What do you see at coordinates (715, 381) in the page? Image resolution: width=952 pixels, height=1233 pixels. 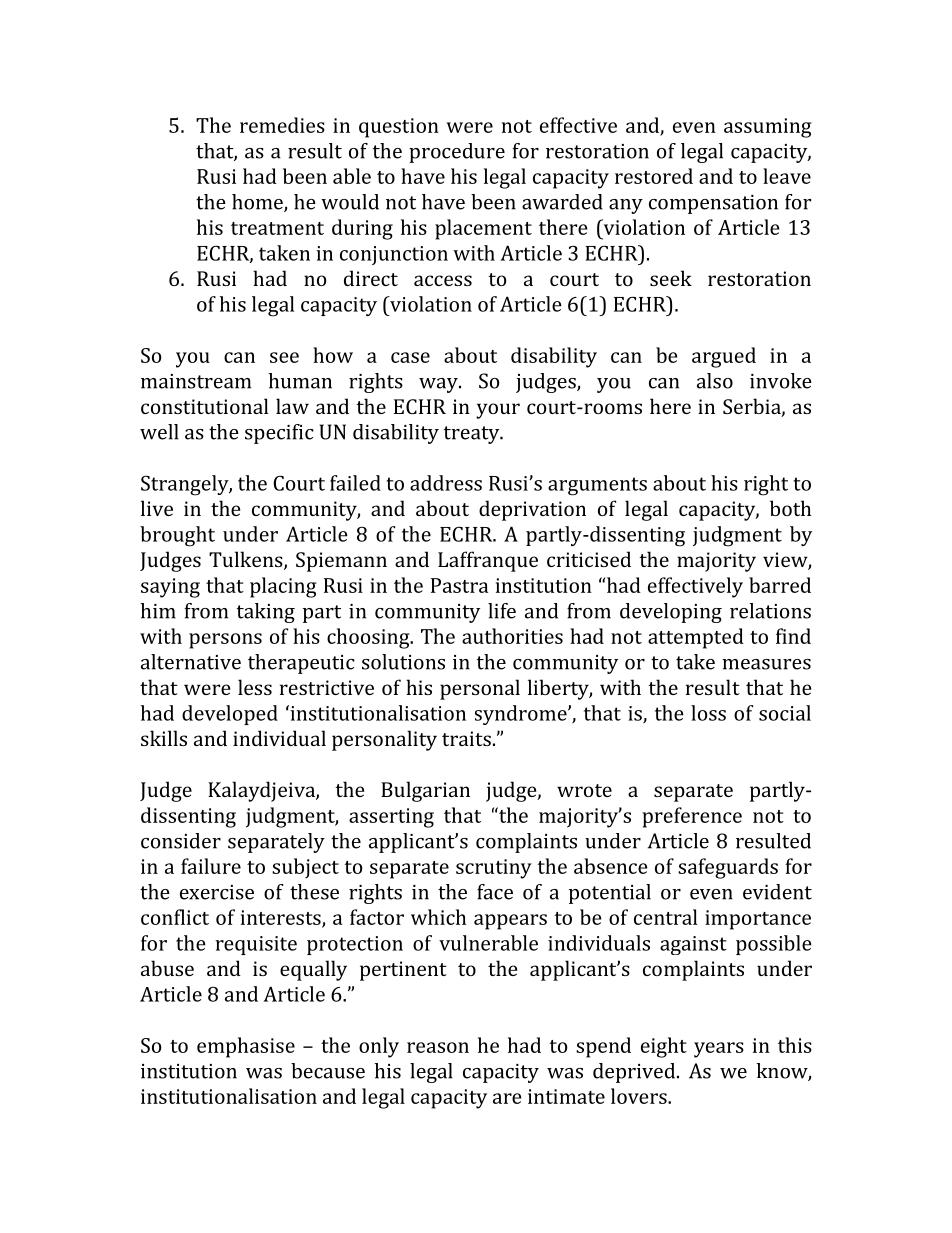 I see `also` at bounding box center [715, 381].
